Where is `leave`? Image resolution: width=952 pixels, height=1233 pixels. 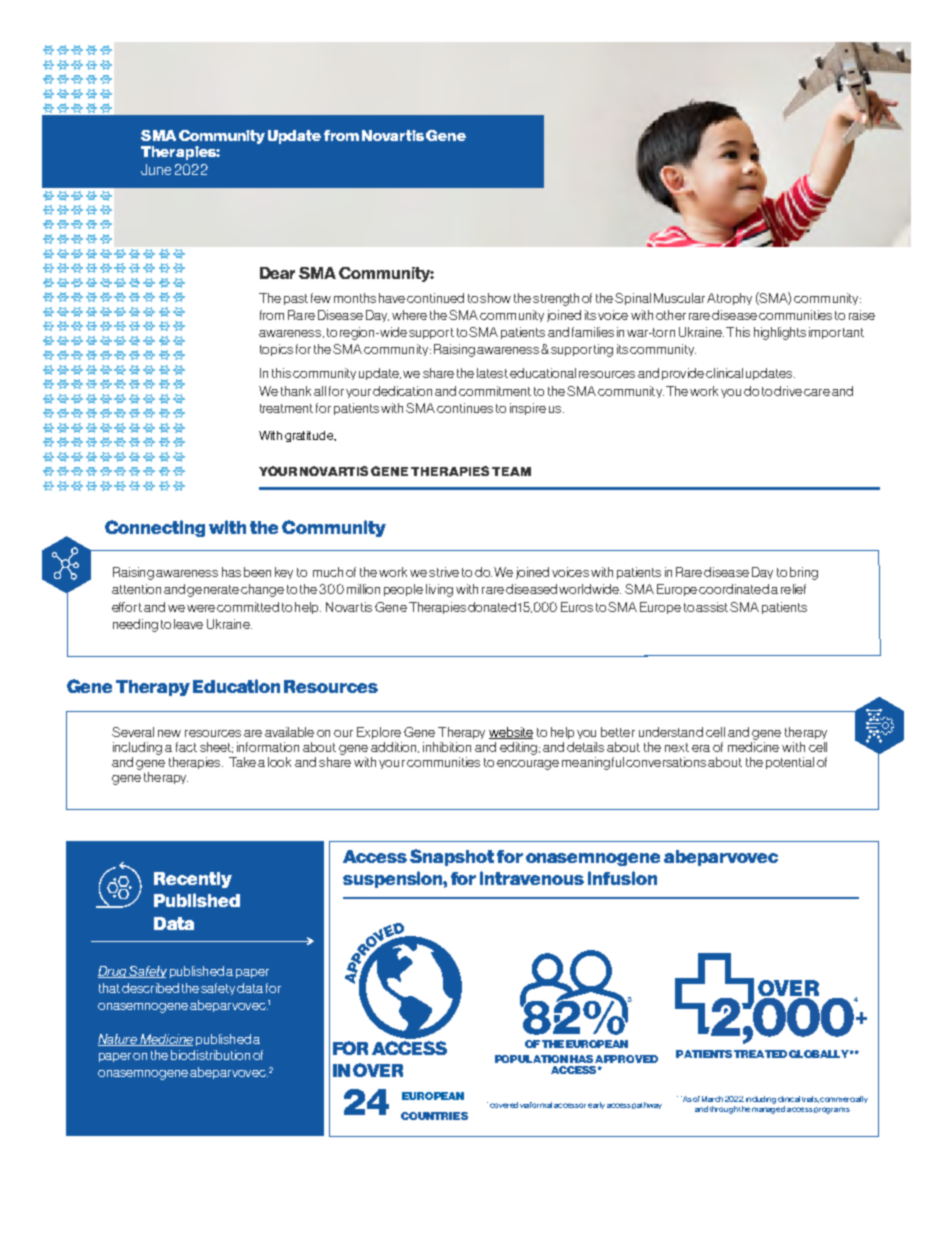
leave is located at coordinates (188, 624).
